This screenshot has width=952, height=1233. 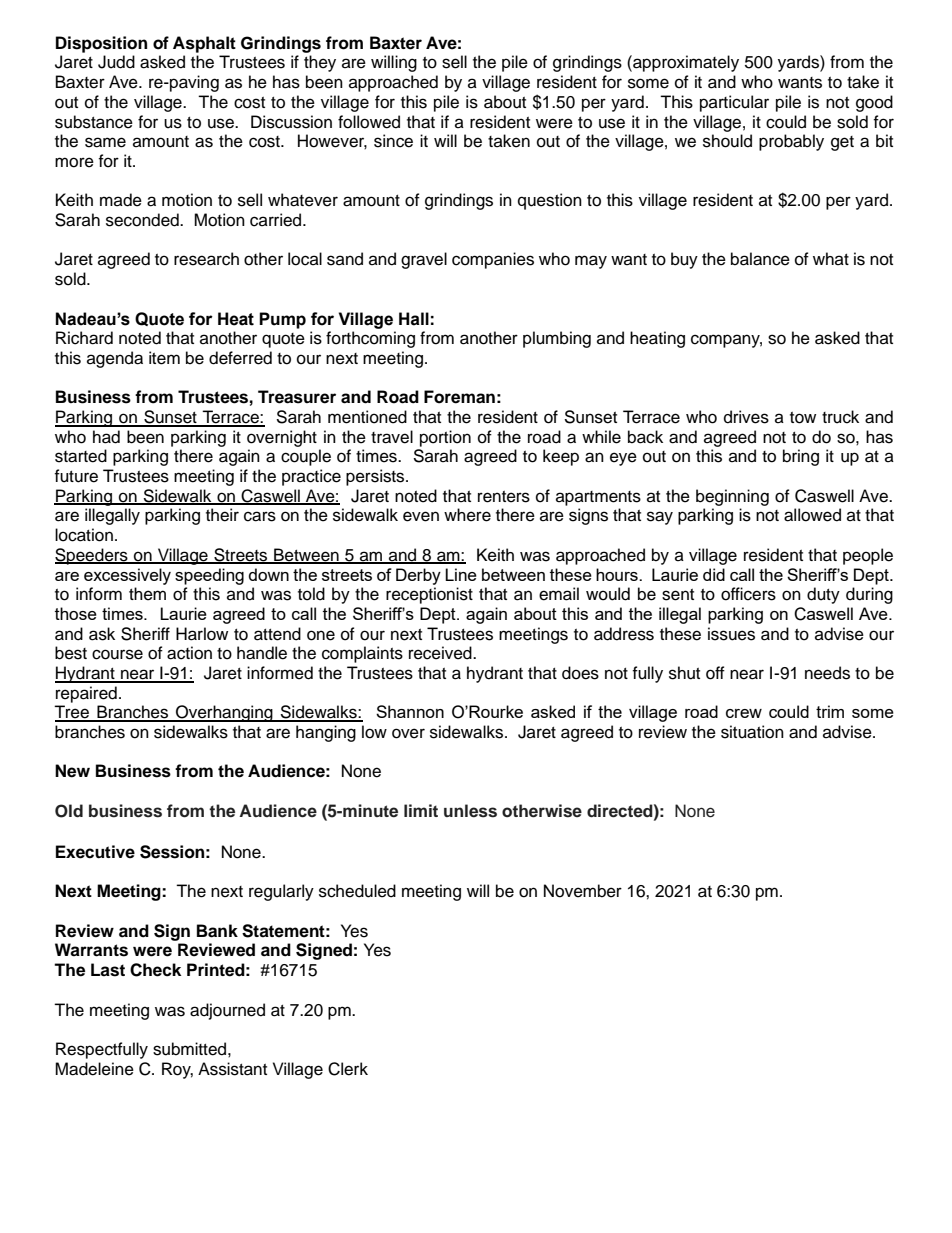 What do you see at coordinates (116, 62) in the screenshot?
I see `Judd` at bounding box center [116, 62].
